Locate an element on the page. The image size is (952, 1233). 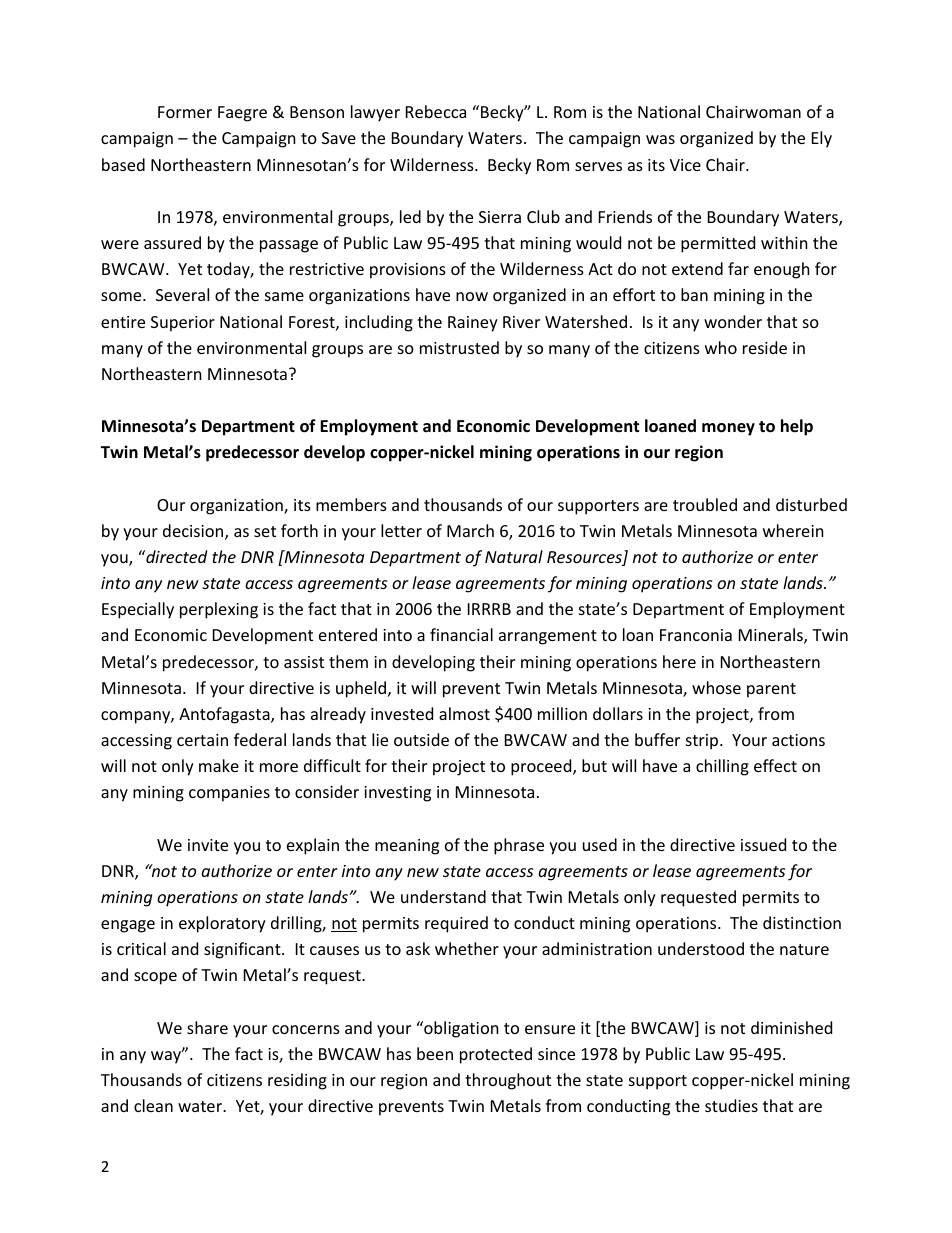
Rebecca is located at coordinates (436, 111).
